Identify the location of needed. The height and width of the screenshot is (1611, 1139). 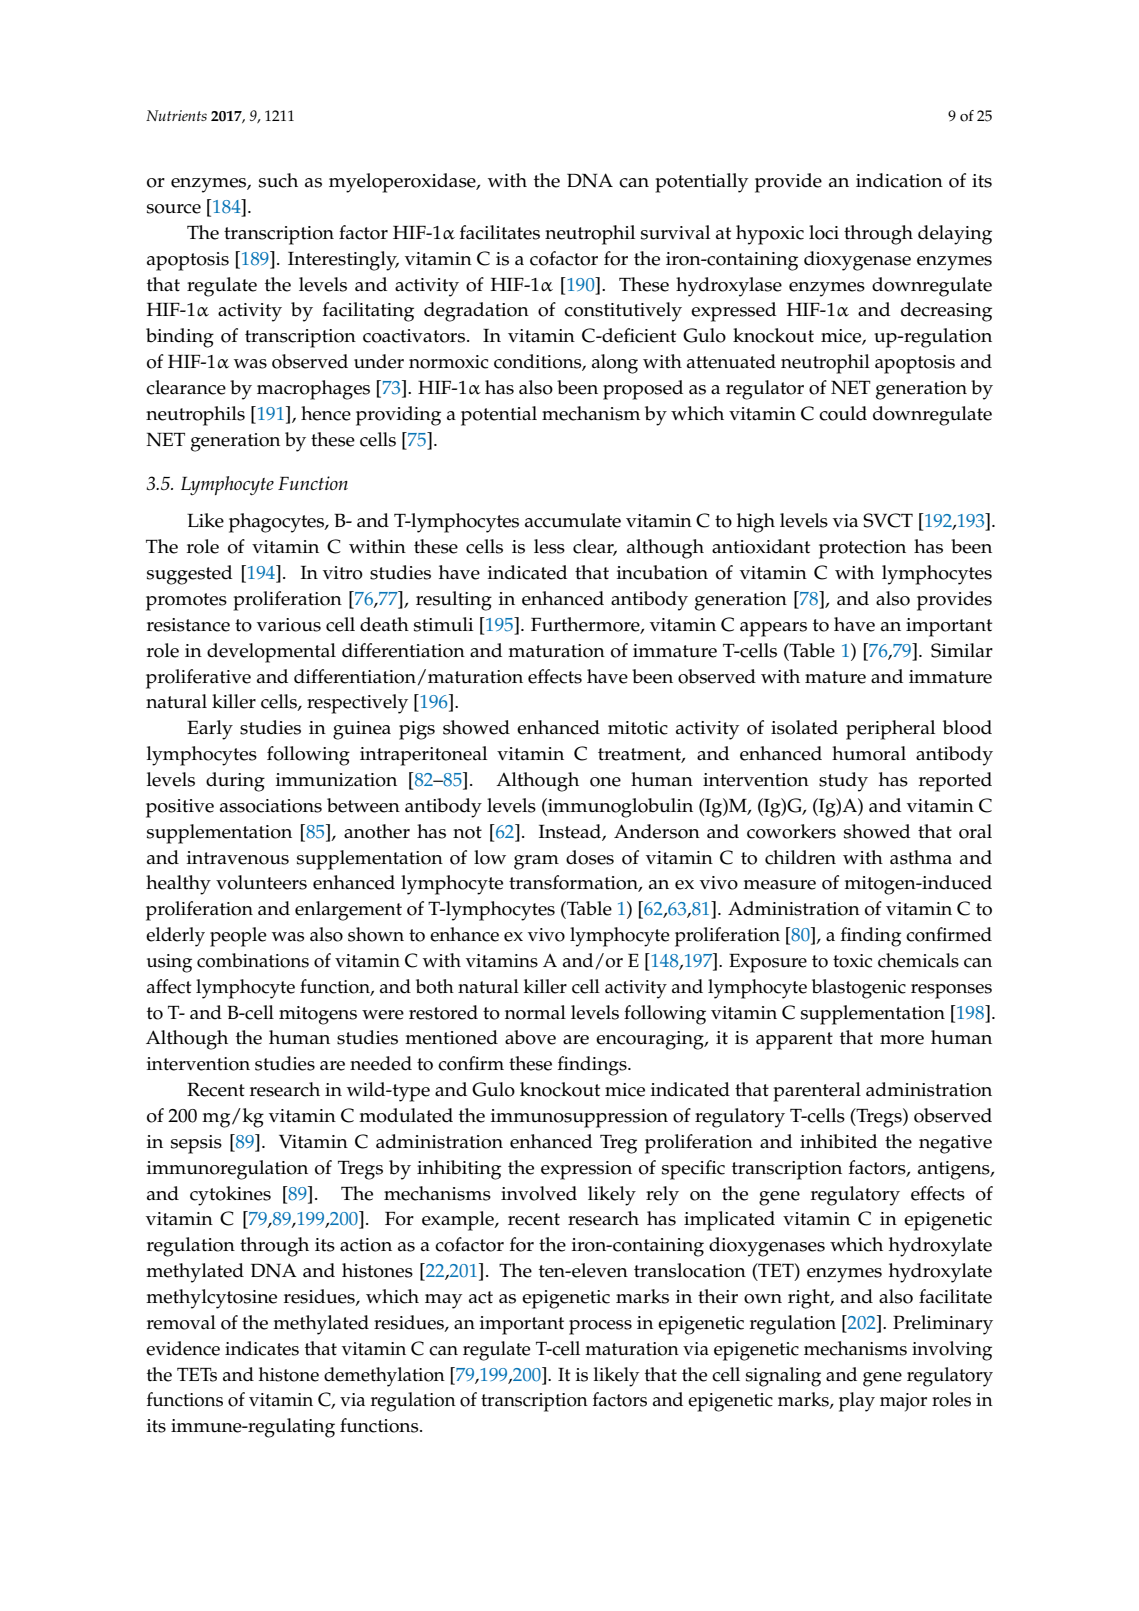
(381, 1063).
